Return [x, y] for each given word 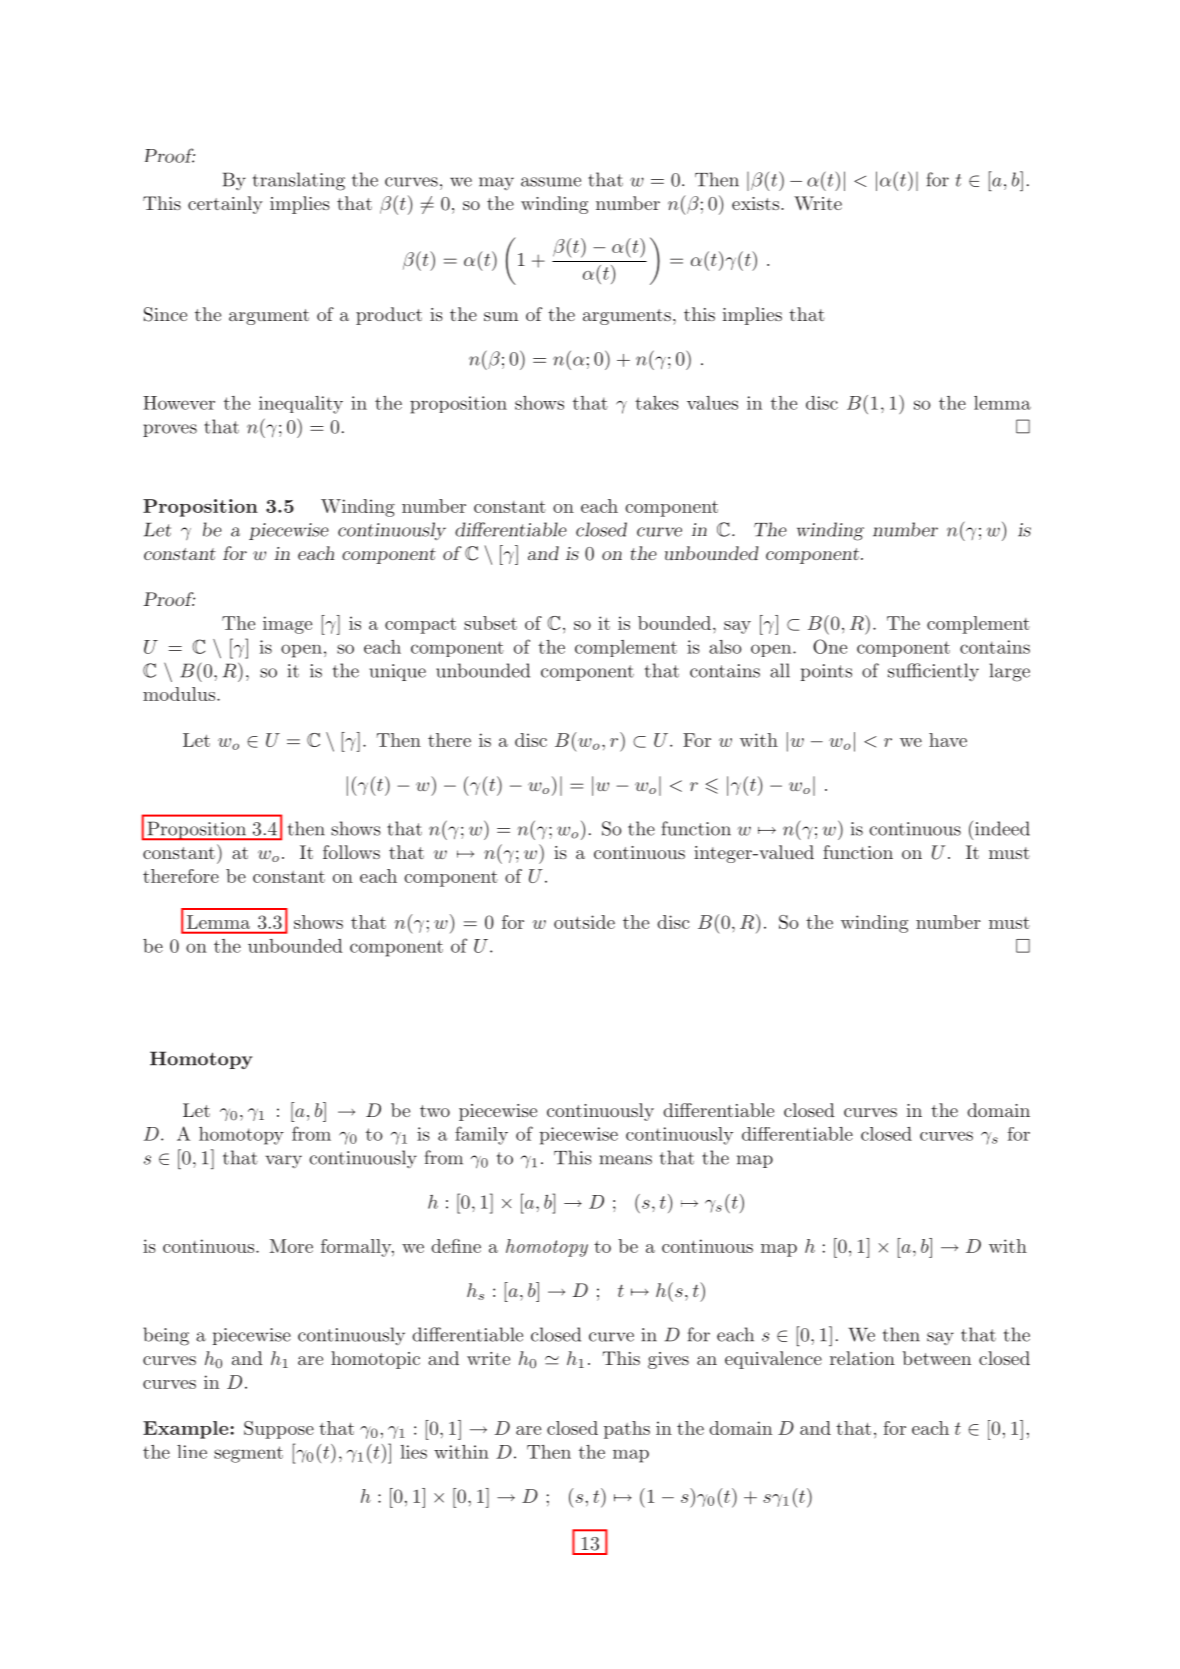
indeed [1002, 828]
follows [351, 852]
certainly [225, 205]
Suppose [279, 1430]
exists [757, 203]
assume [551, 182]
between [936, 1358]
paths [627, 1430]
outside [584, 922]
